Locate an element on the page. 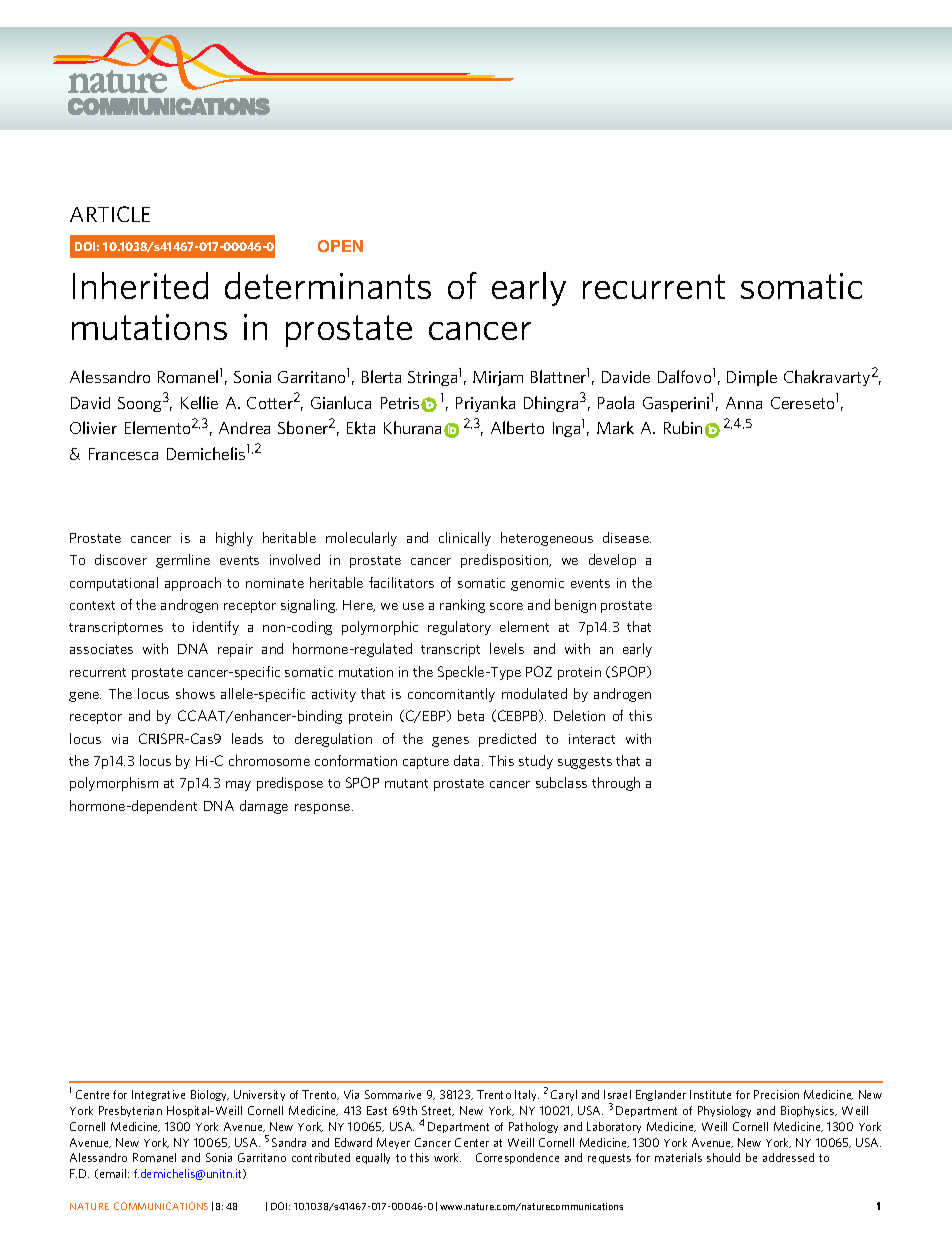 The image size is (952, 1251). Dimple is located at coordinates (752, 378).
